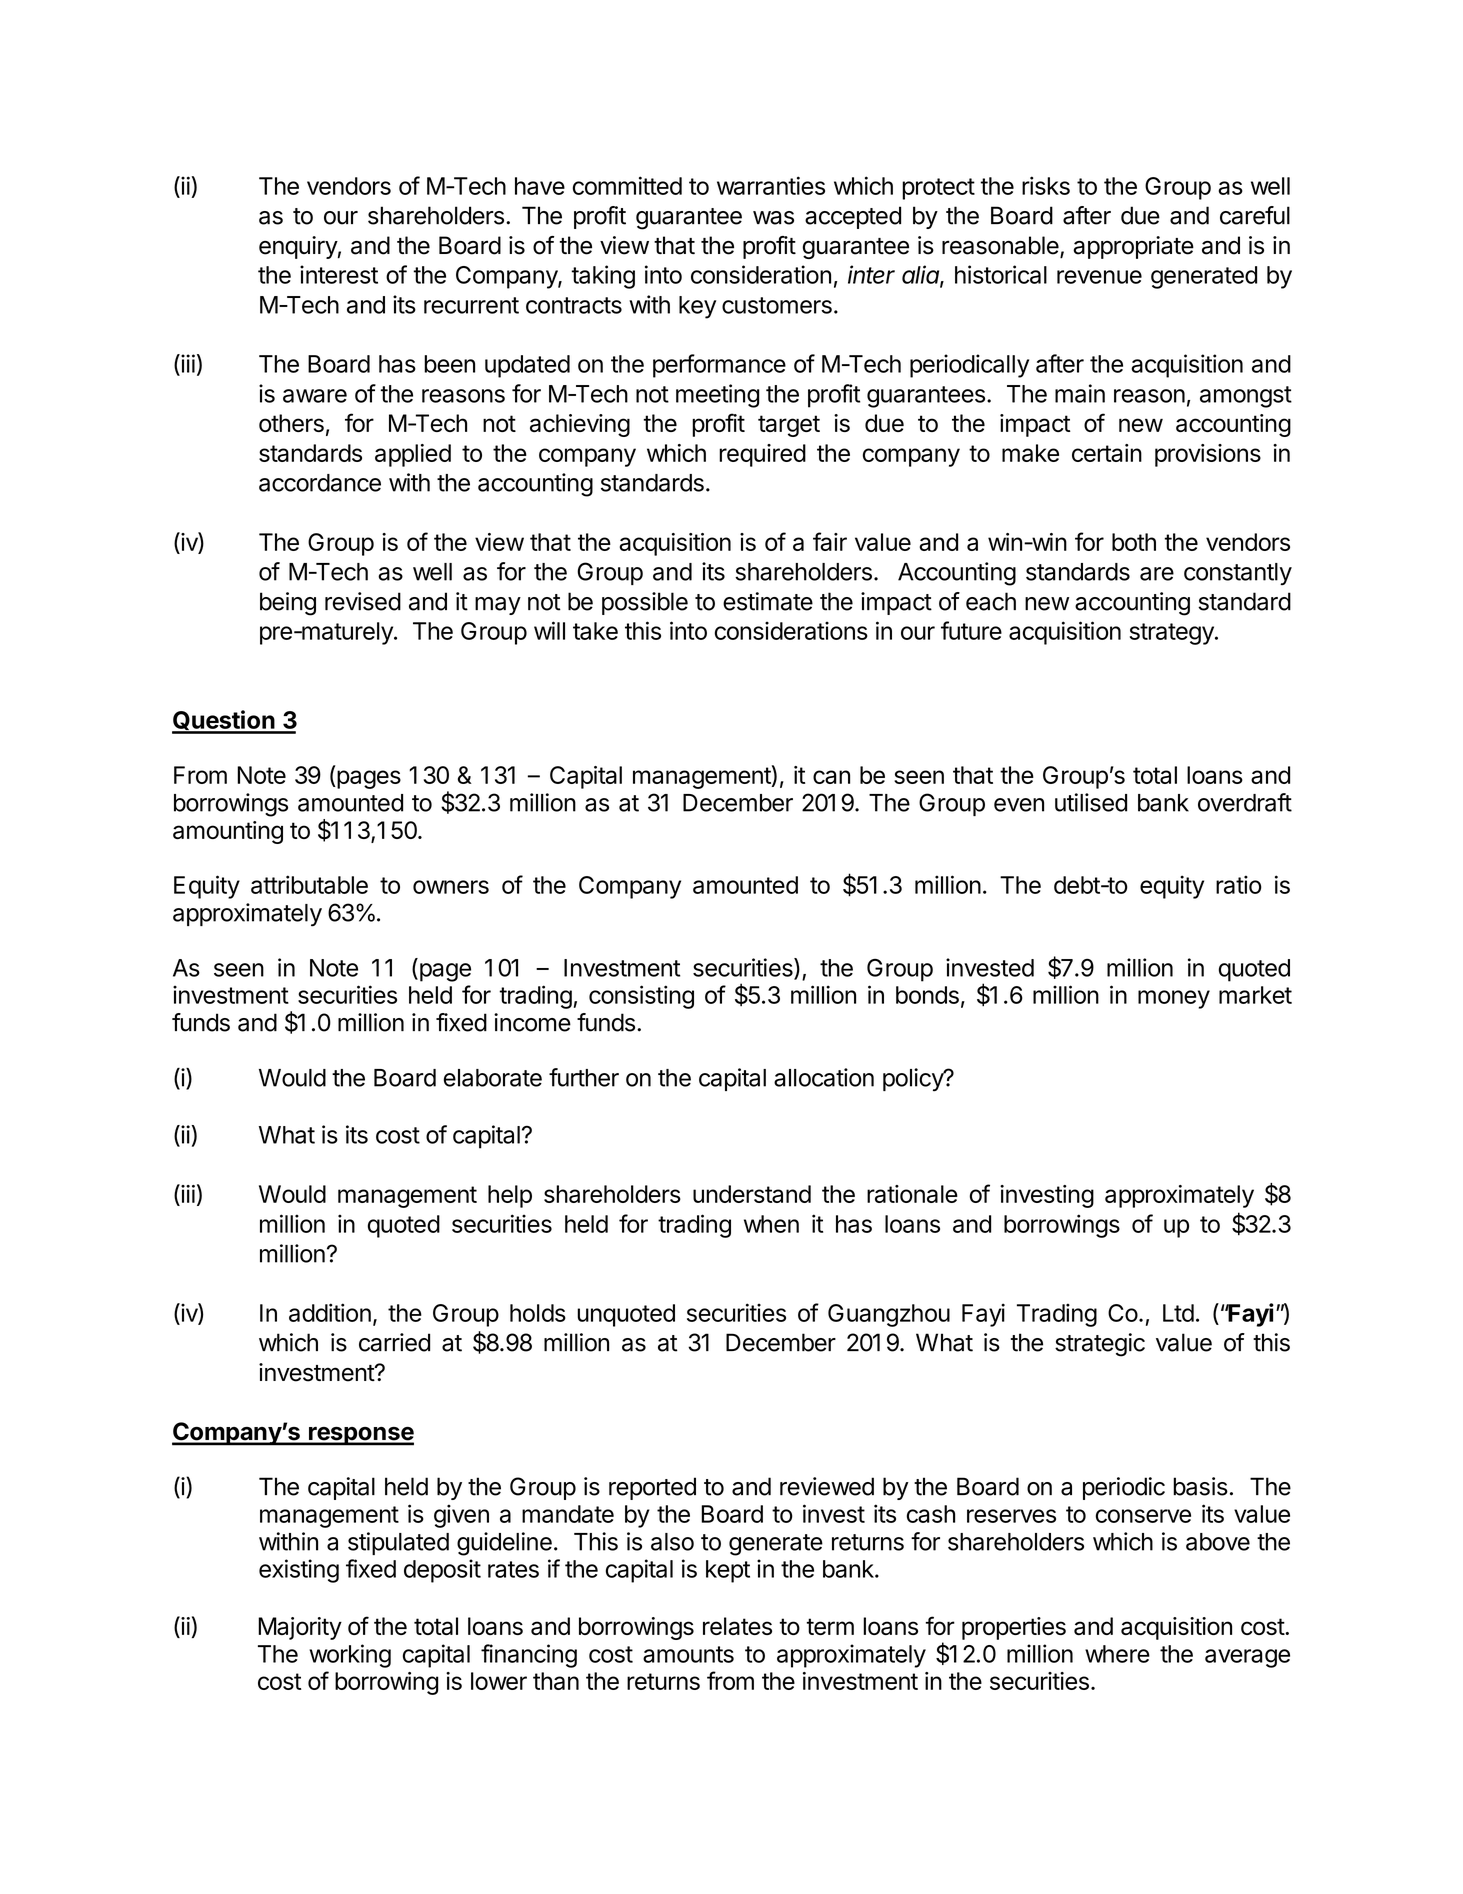 This image has height=1894, width=1463. I want to click on consisting, so click(641, 997).
